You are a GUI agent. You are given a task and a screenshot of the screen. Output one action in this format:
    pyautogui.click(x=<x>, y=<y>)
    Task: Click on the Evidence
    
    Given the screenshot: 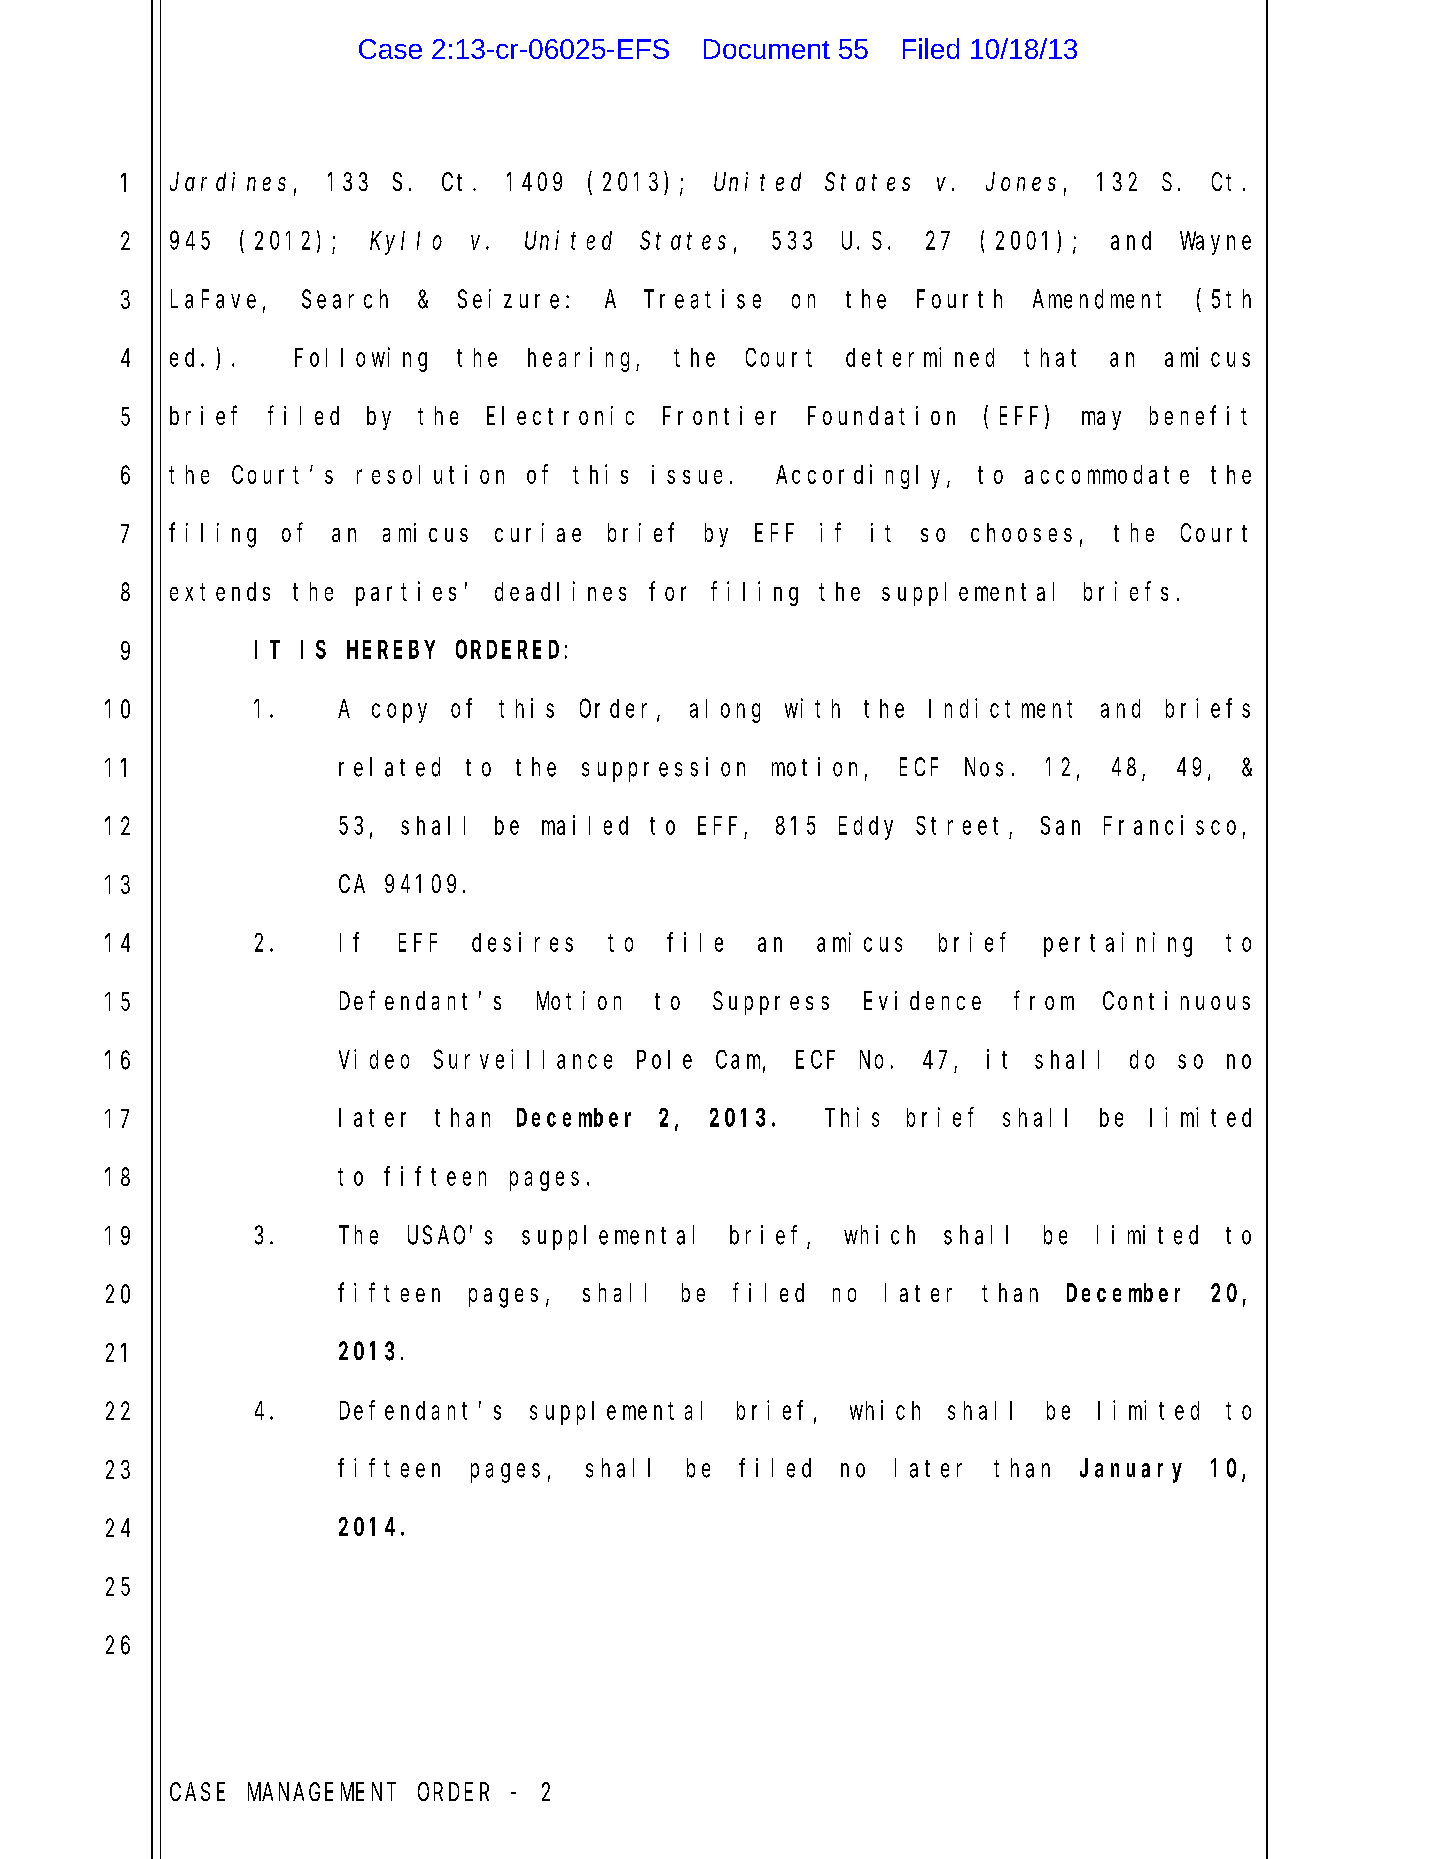 What is the action you would take?
    pyautogui.click(x=922, y=1000)
